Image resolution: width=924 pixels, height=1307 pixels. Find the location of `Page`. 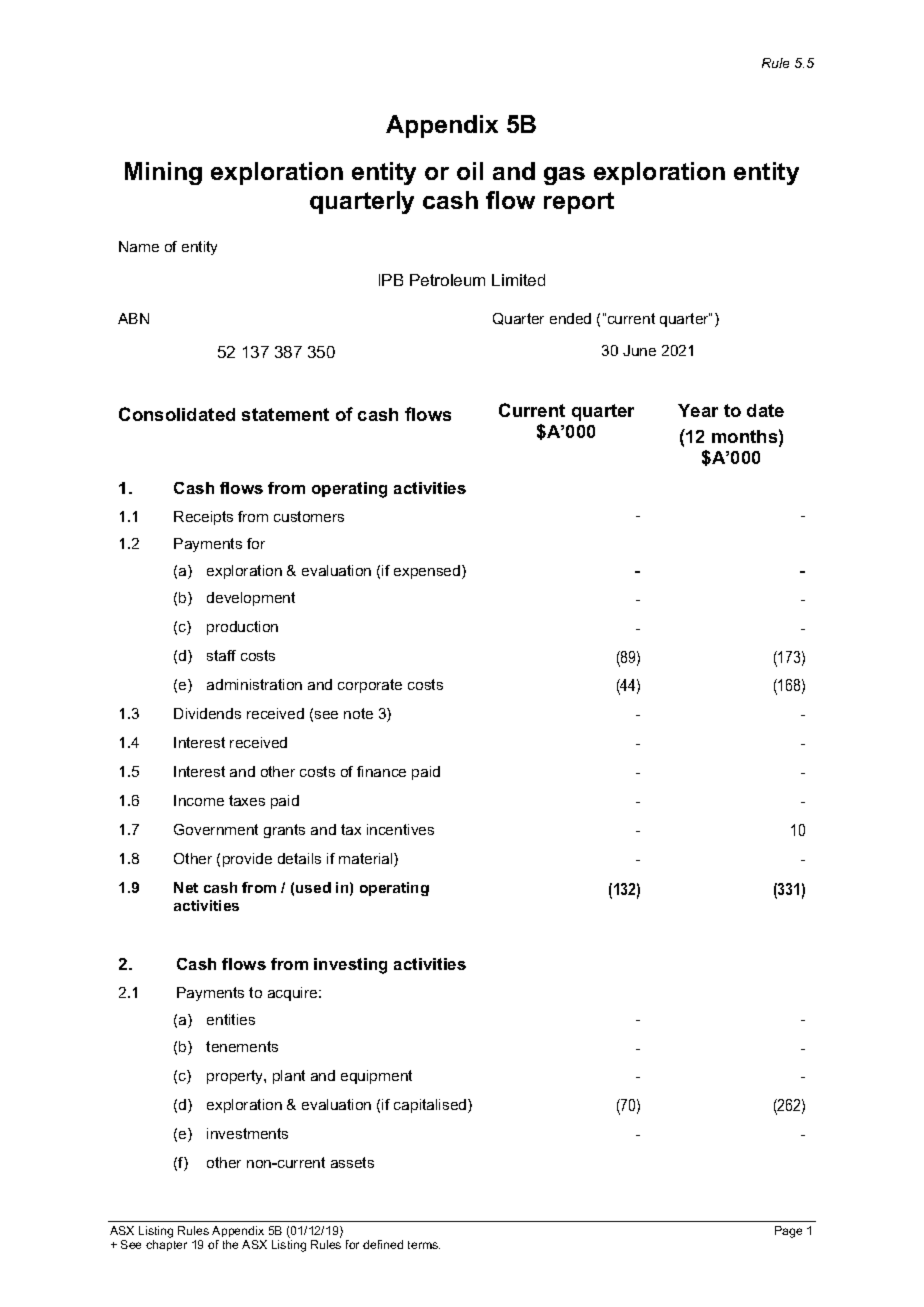

Page is located at coordinates (788, 1232).
